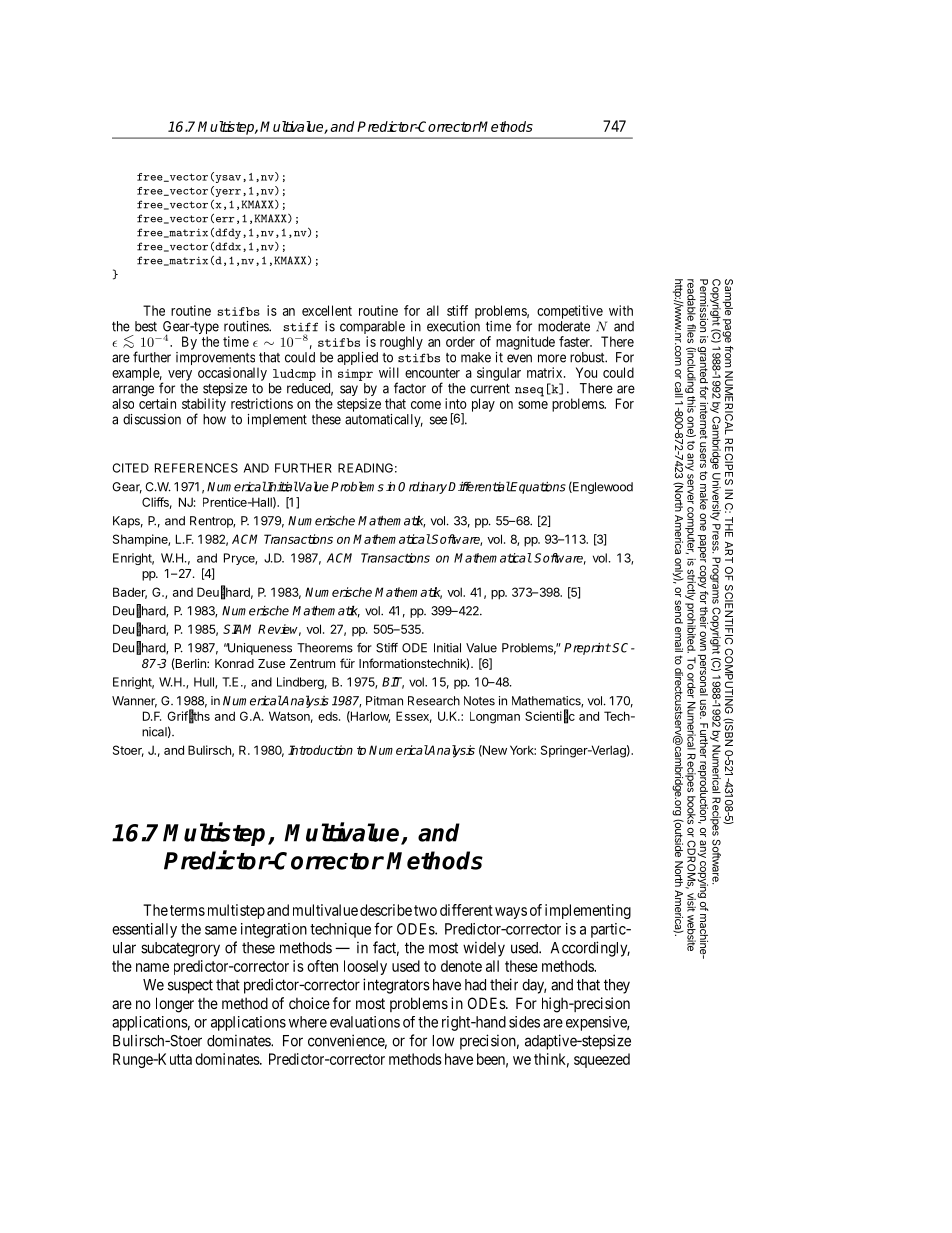 The image size is (952, 1233). I want to click on longer, so click(175, 1005).
